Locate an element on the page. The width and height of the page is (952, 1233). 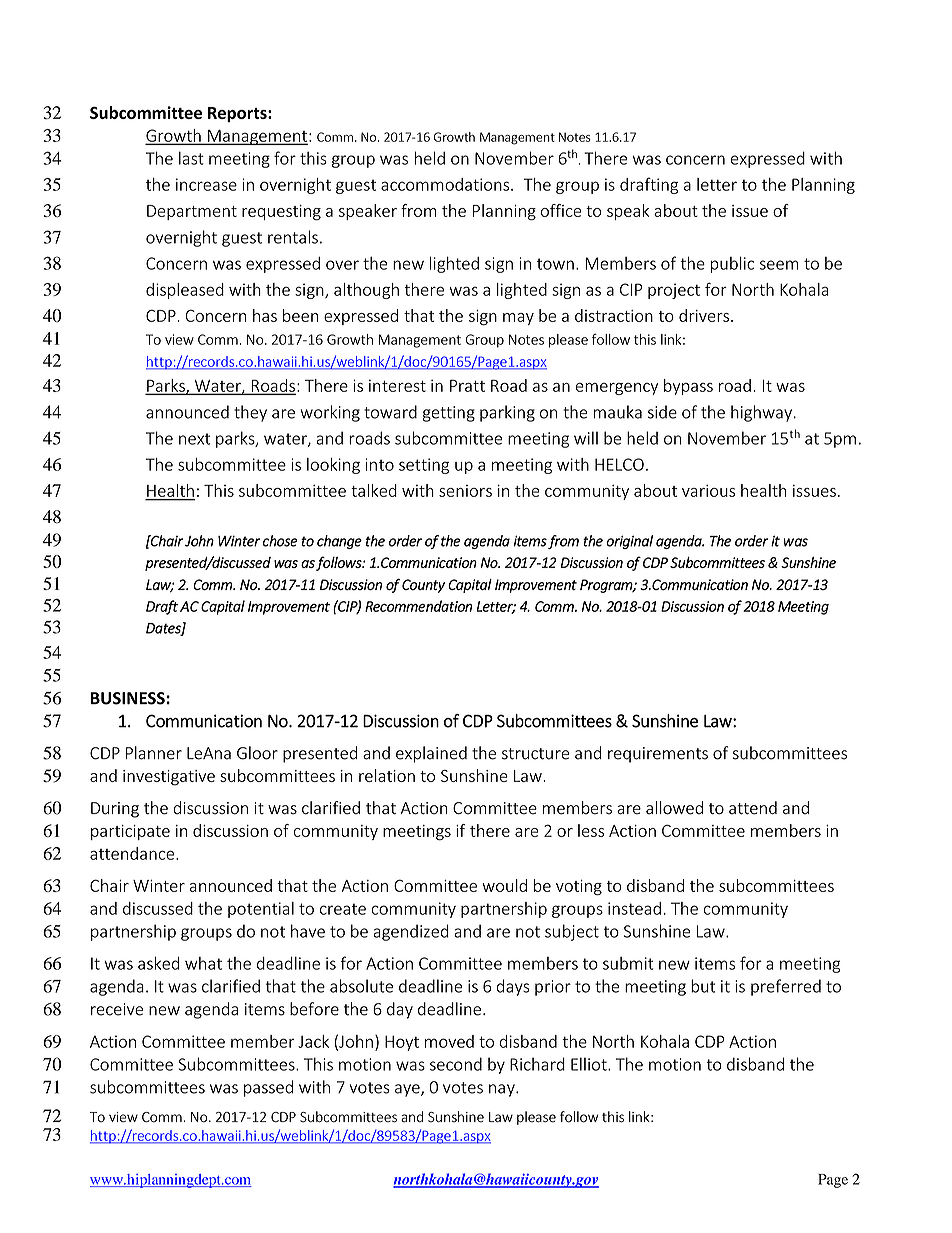
would is located at coordinates (504, 885).
